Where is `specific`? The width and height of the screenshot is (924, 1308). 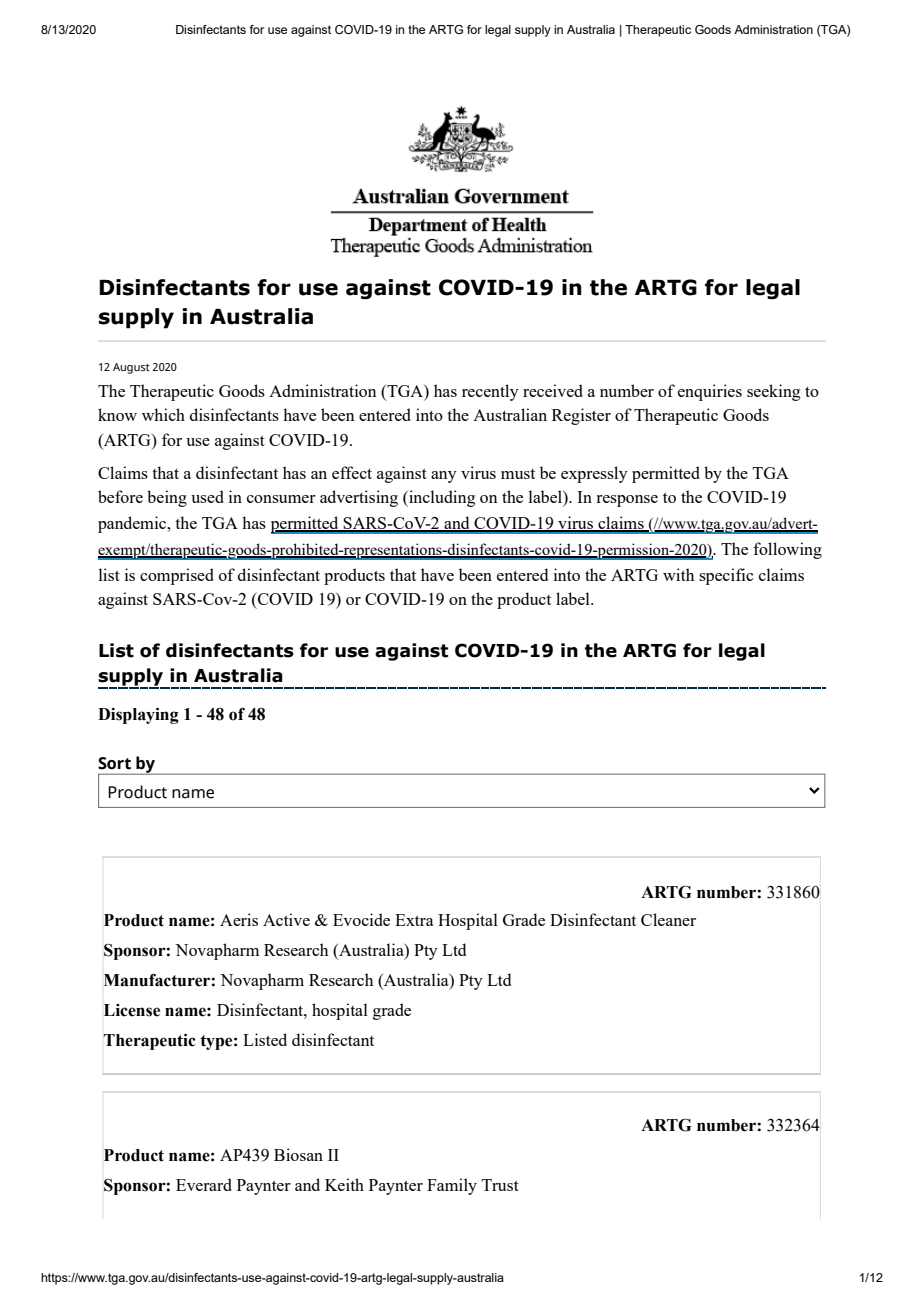
specific is located at coordinates (726, 576).
